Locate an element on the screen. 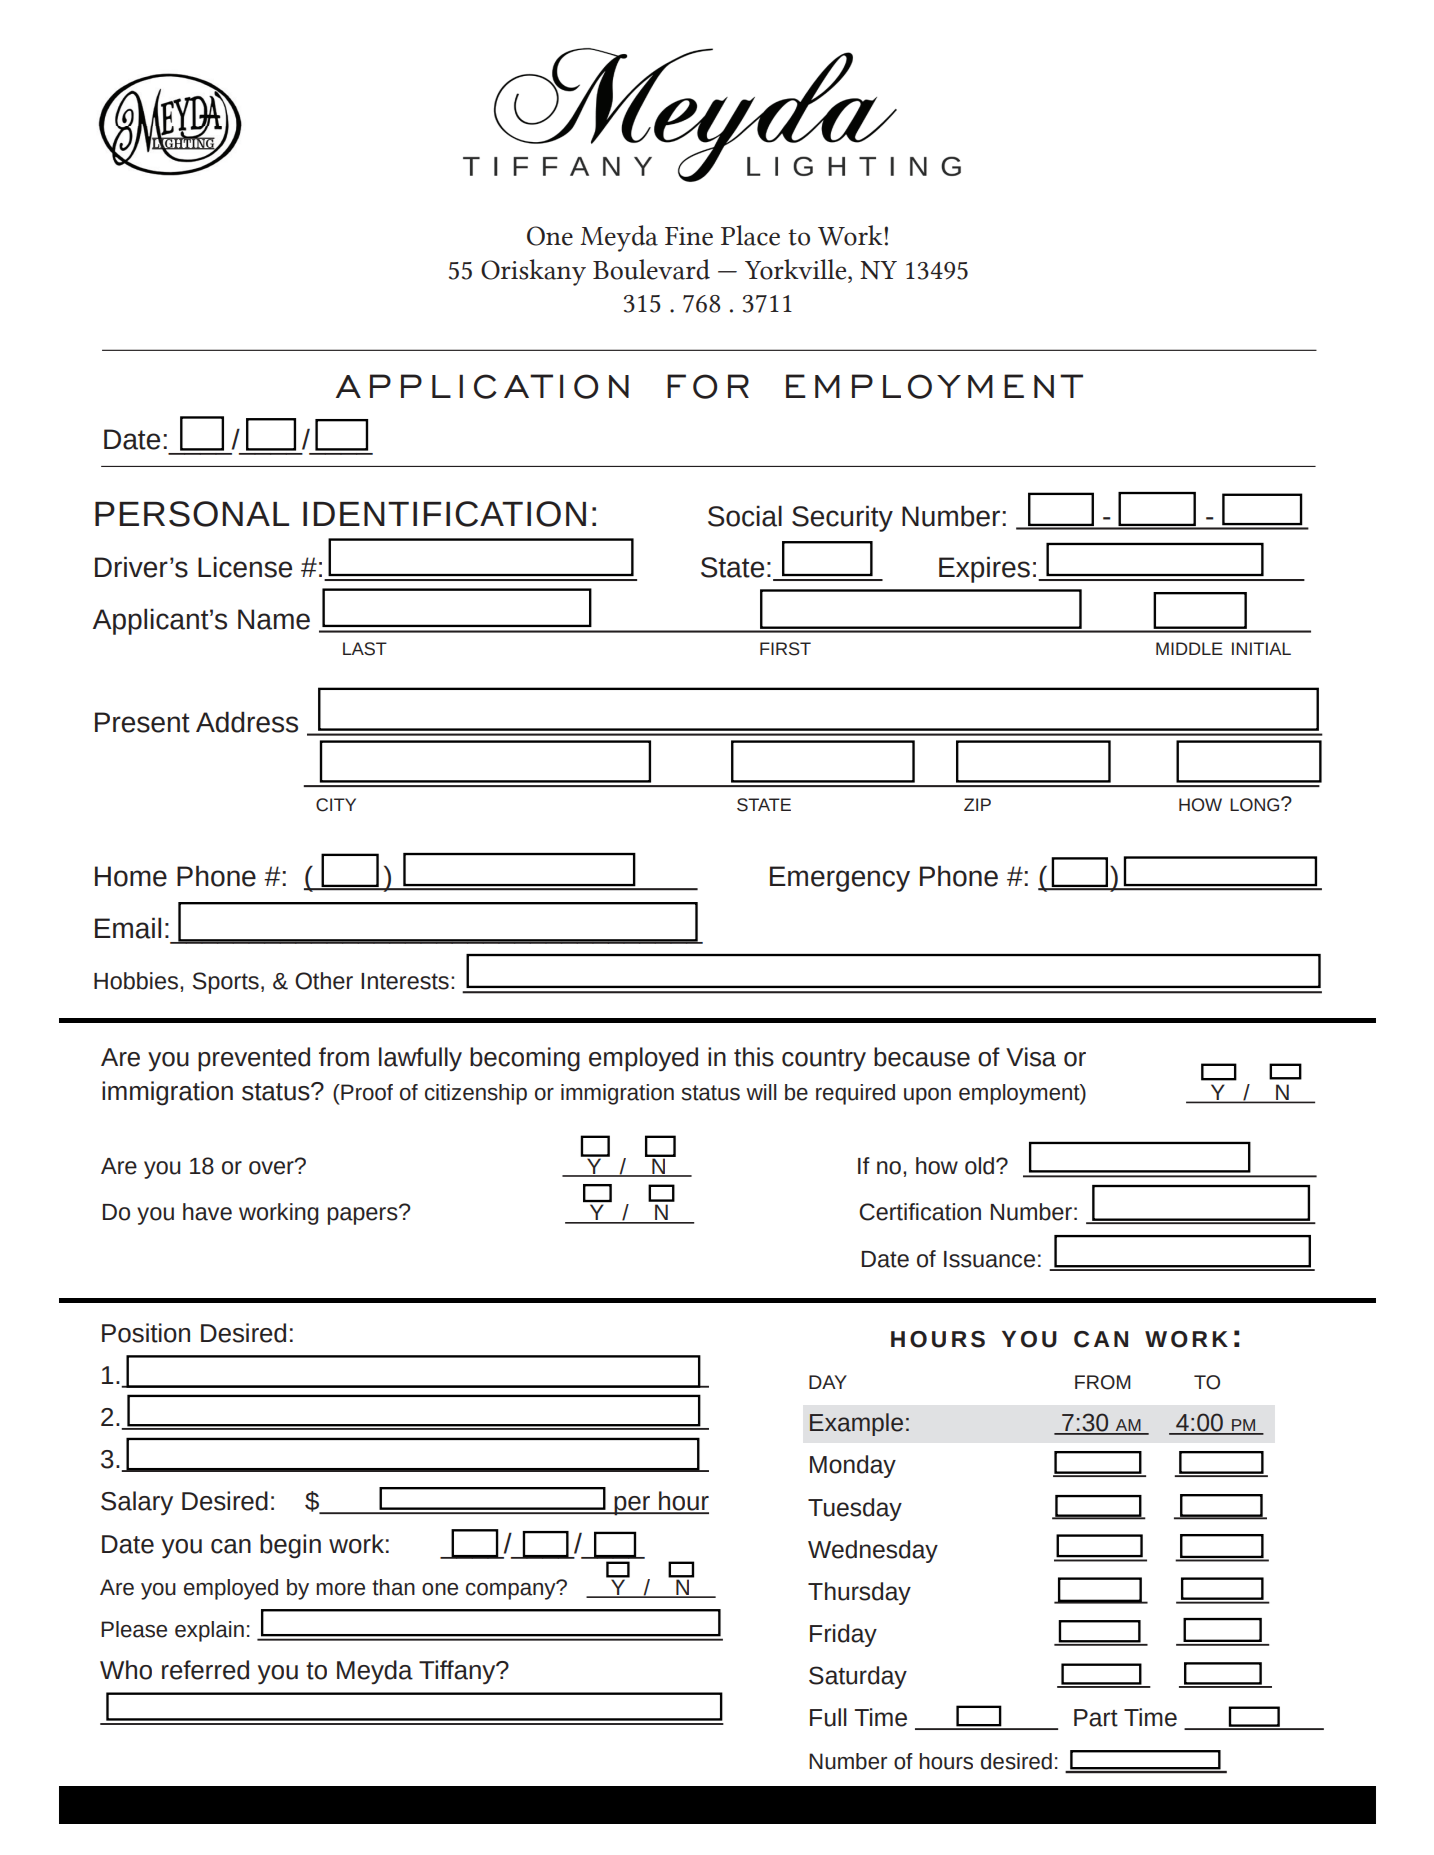  PERSONAL is located at coordinates (192, 514).
